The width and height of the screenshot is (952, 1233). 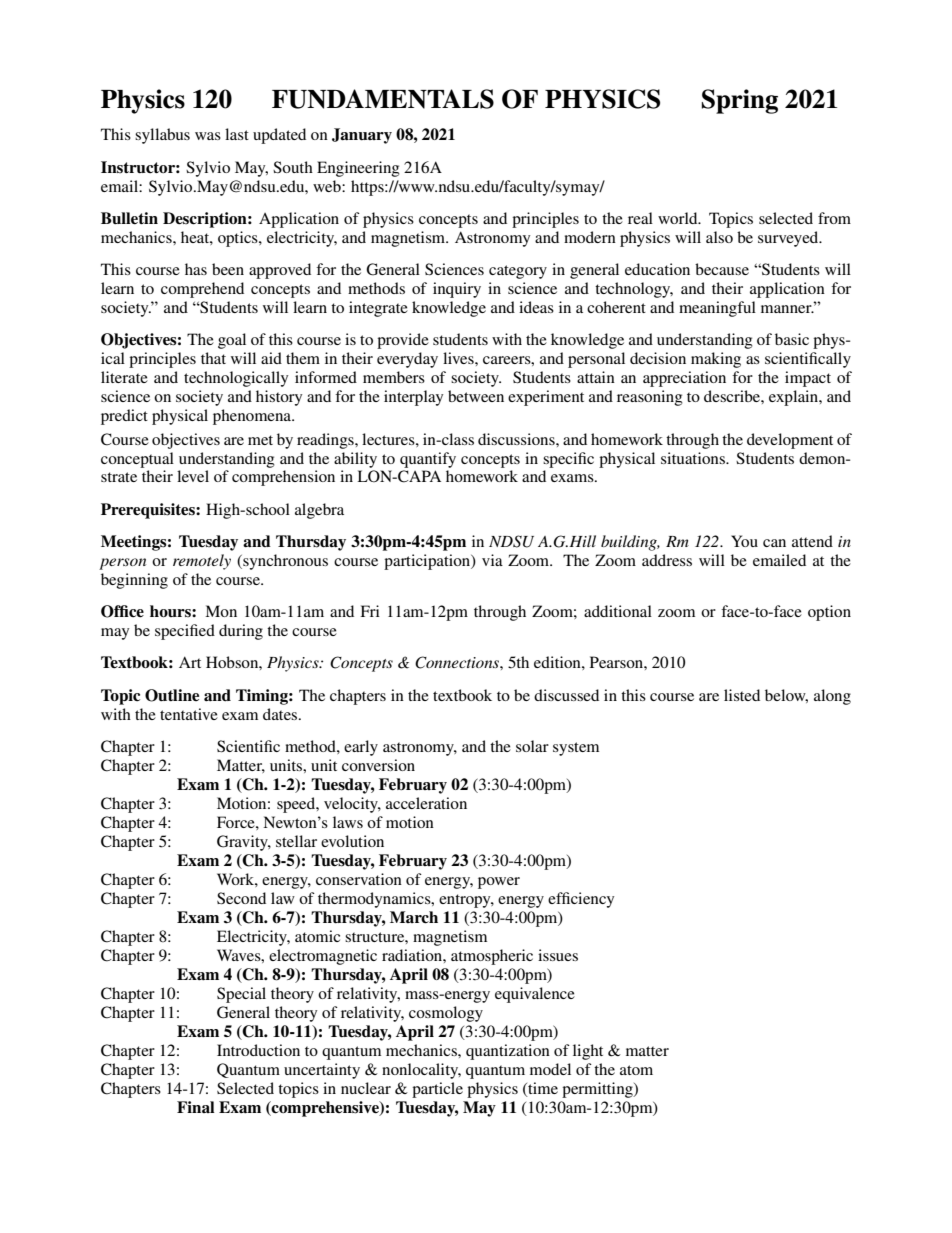 I want to click on was, so click(x=208, y=136).
